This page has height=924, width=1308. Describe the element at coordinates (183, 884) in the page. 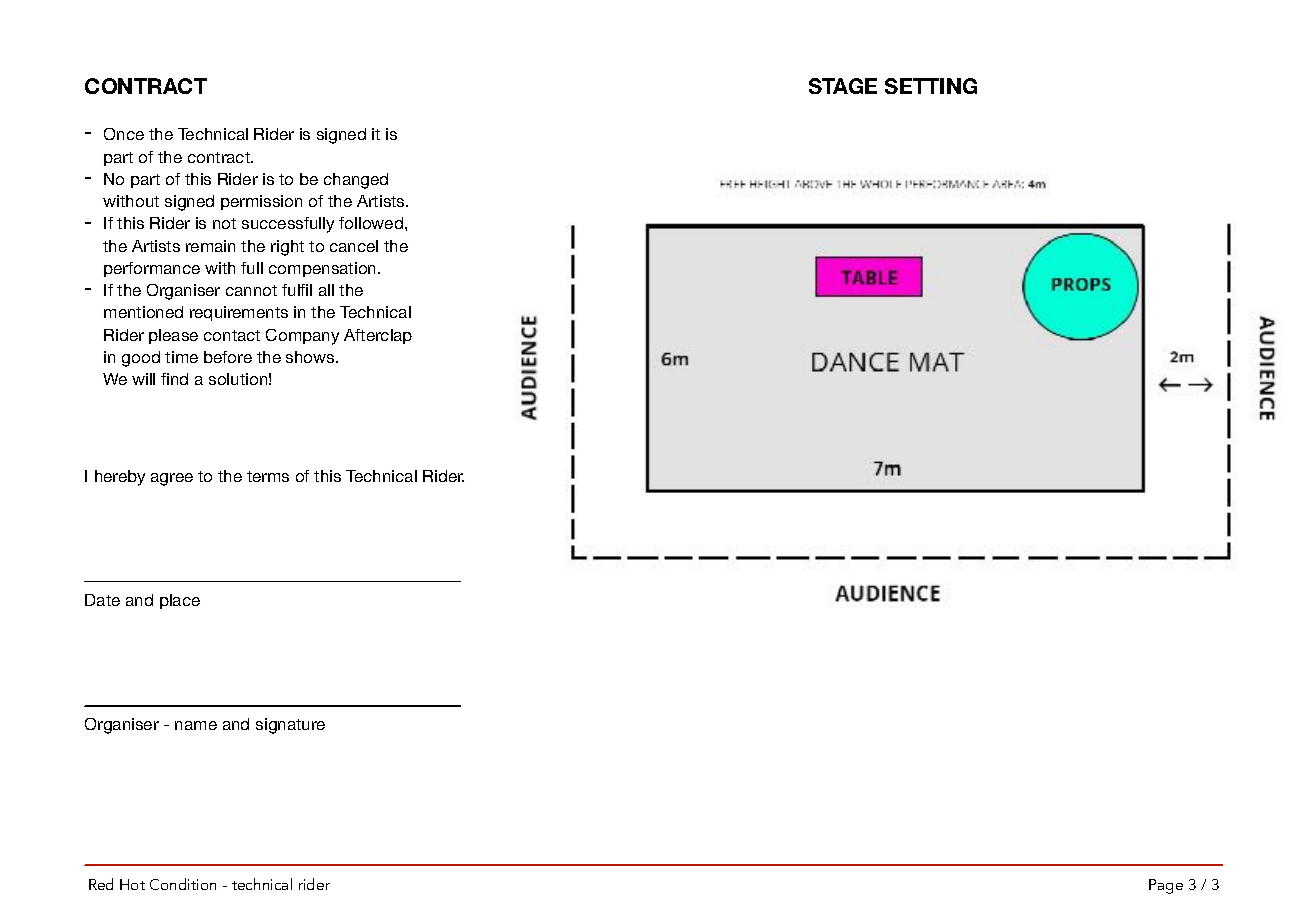

I see `Condition` at that location.
